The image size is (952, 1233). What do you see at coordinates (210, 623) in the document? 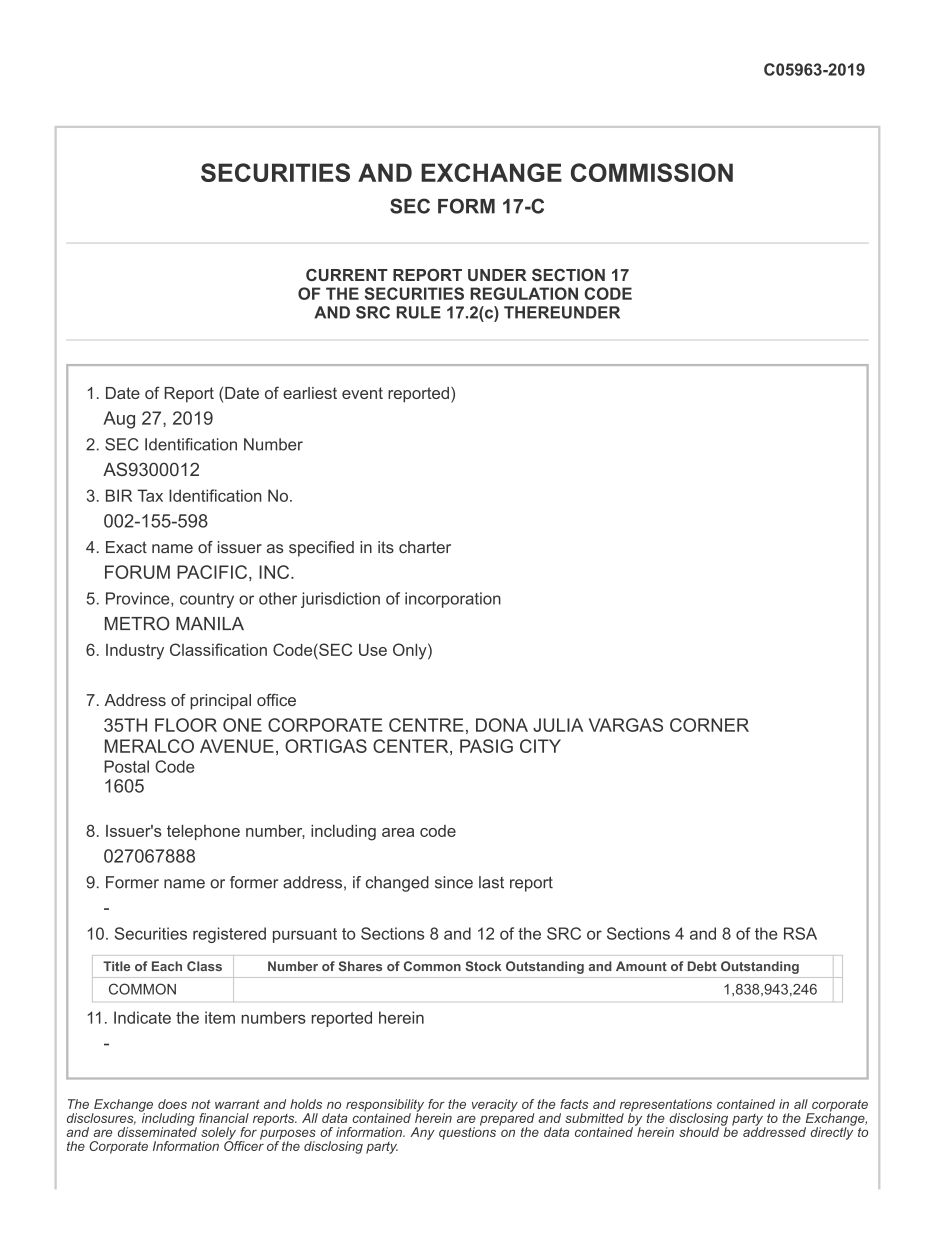
I see `MANILA` at bounding box center [210, 623].
